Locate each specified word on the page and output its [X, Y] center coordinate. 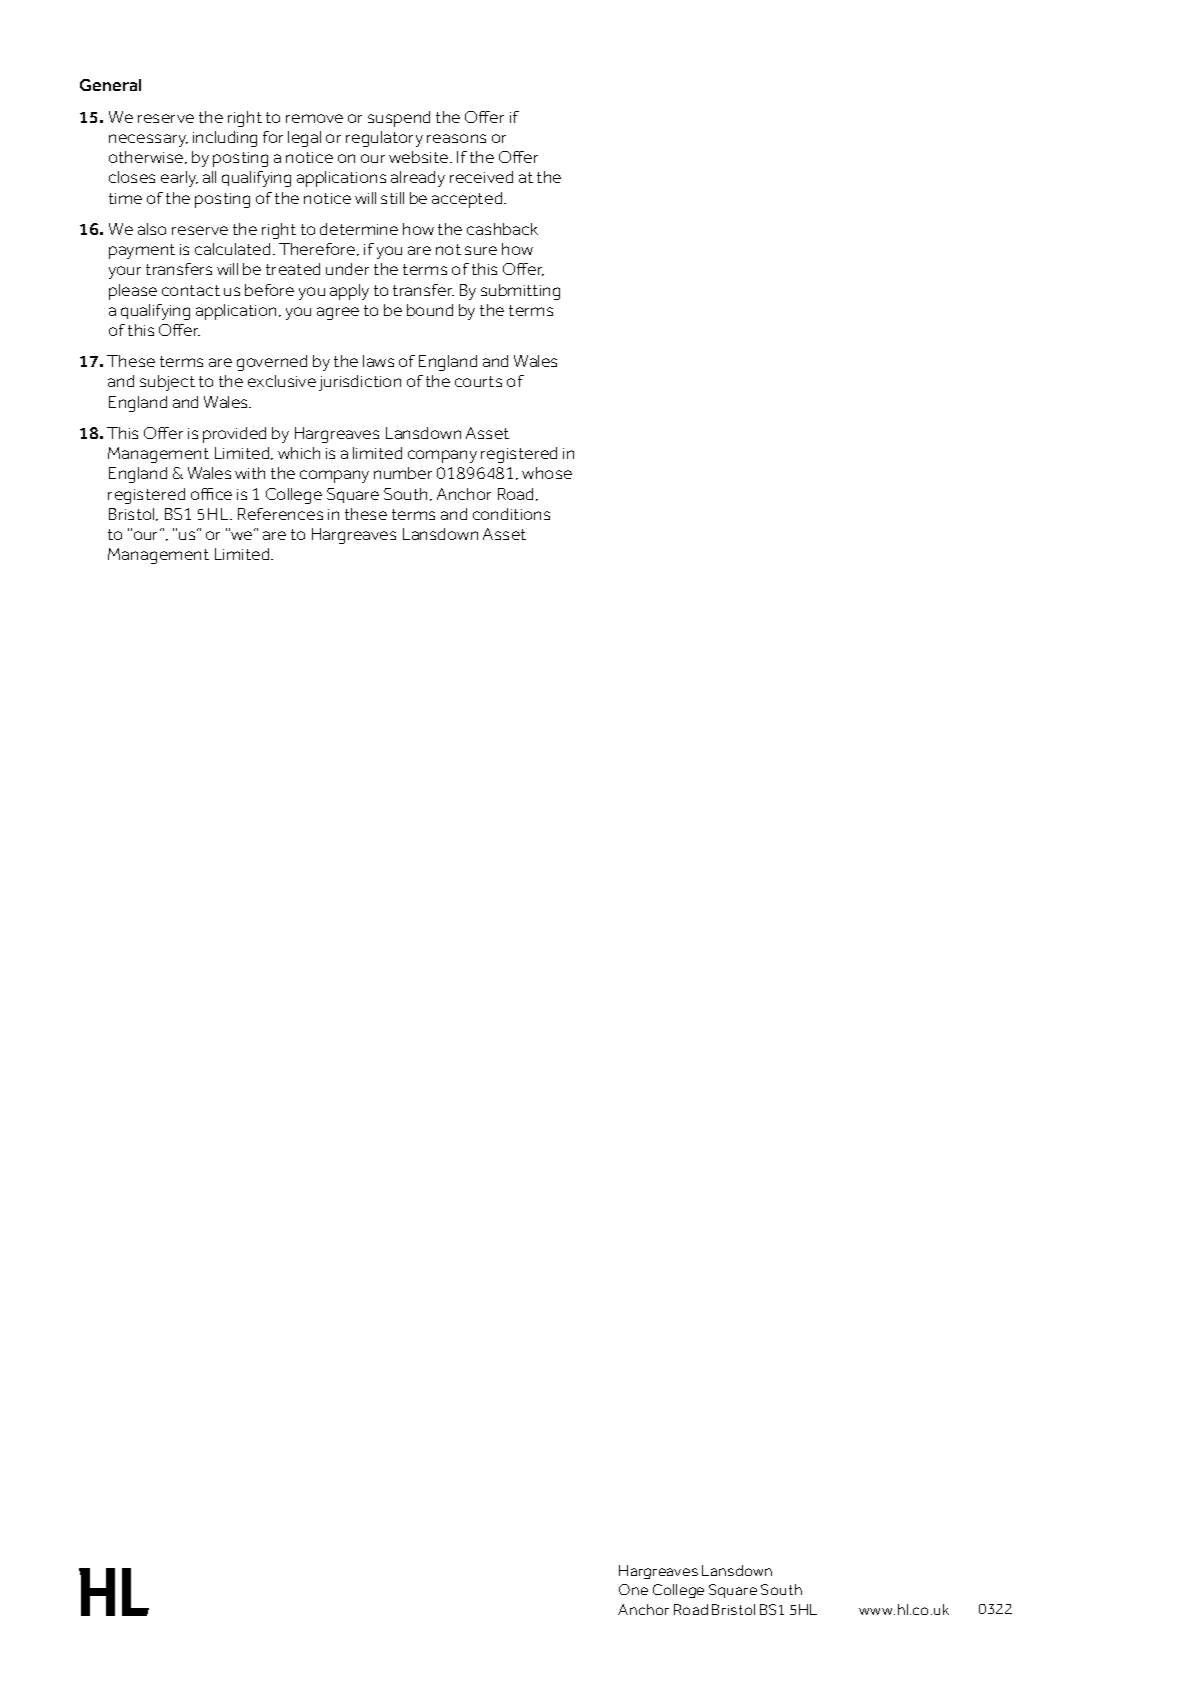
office [211, 494]
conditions [511, 514]
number [403, 473]
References [280, 514]
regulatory [384, 139]
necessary [148, 140]
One [633, 1589]
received [481, 177]
